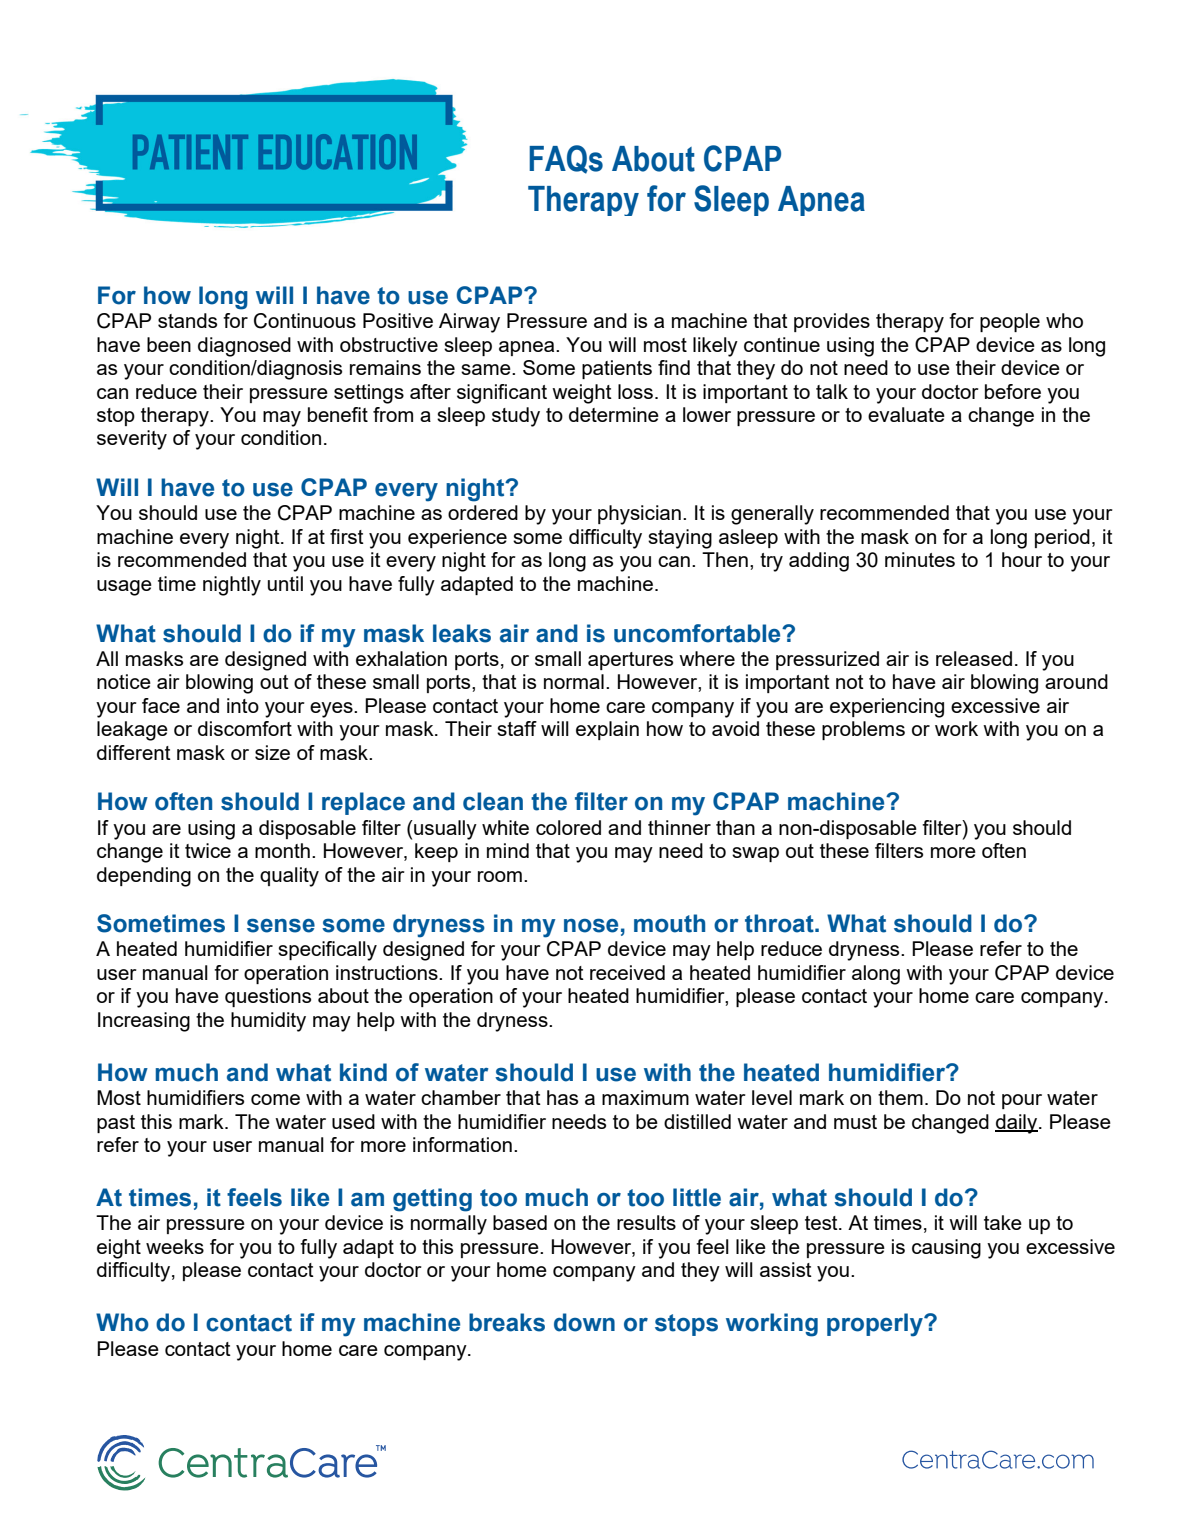 The image size is (1190, 1540). What do you see at coordinates (169, 344) in the image?
I see `been` at bounding box center [169, 344].
